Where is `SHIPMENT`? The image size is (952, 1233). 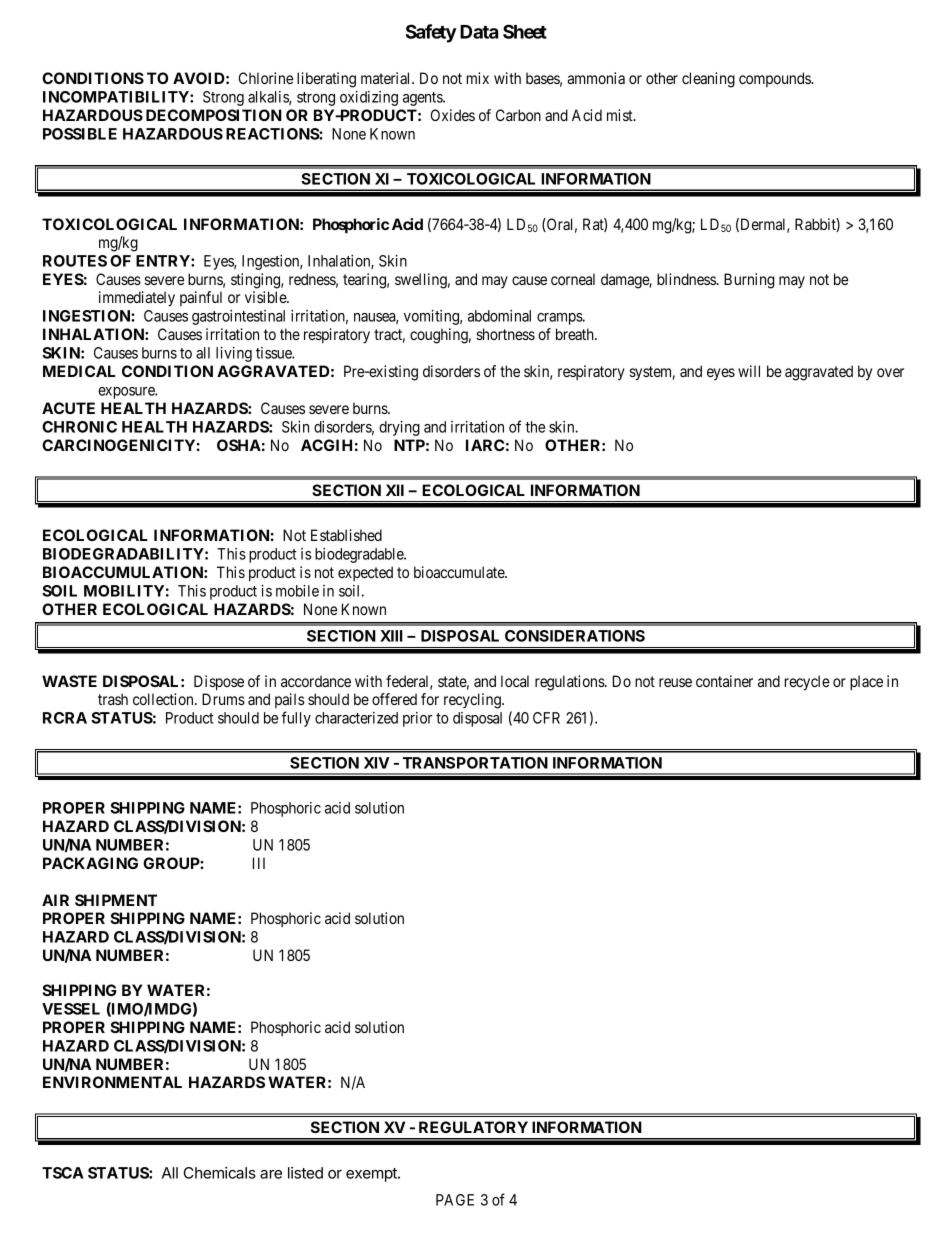 SHIPMENT is located at coordinates (116, 900).
